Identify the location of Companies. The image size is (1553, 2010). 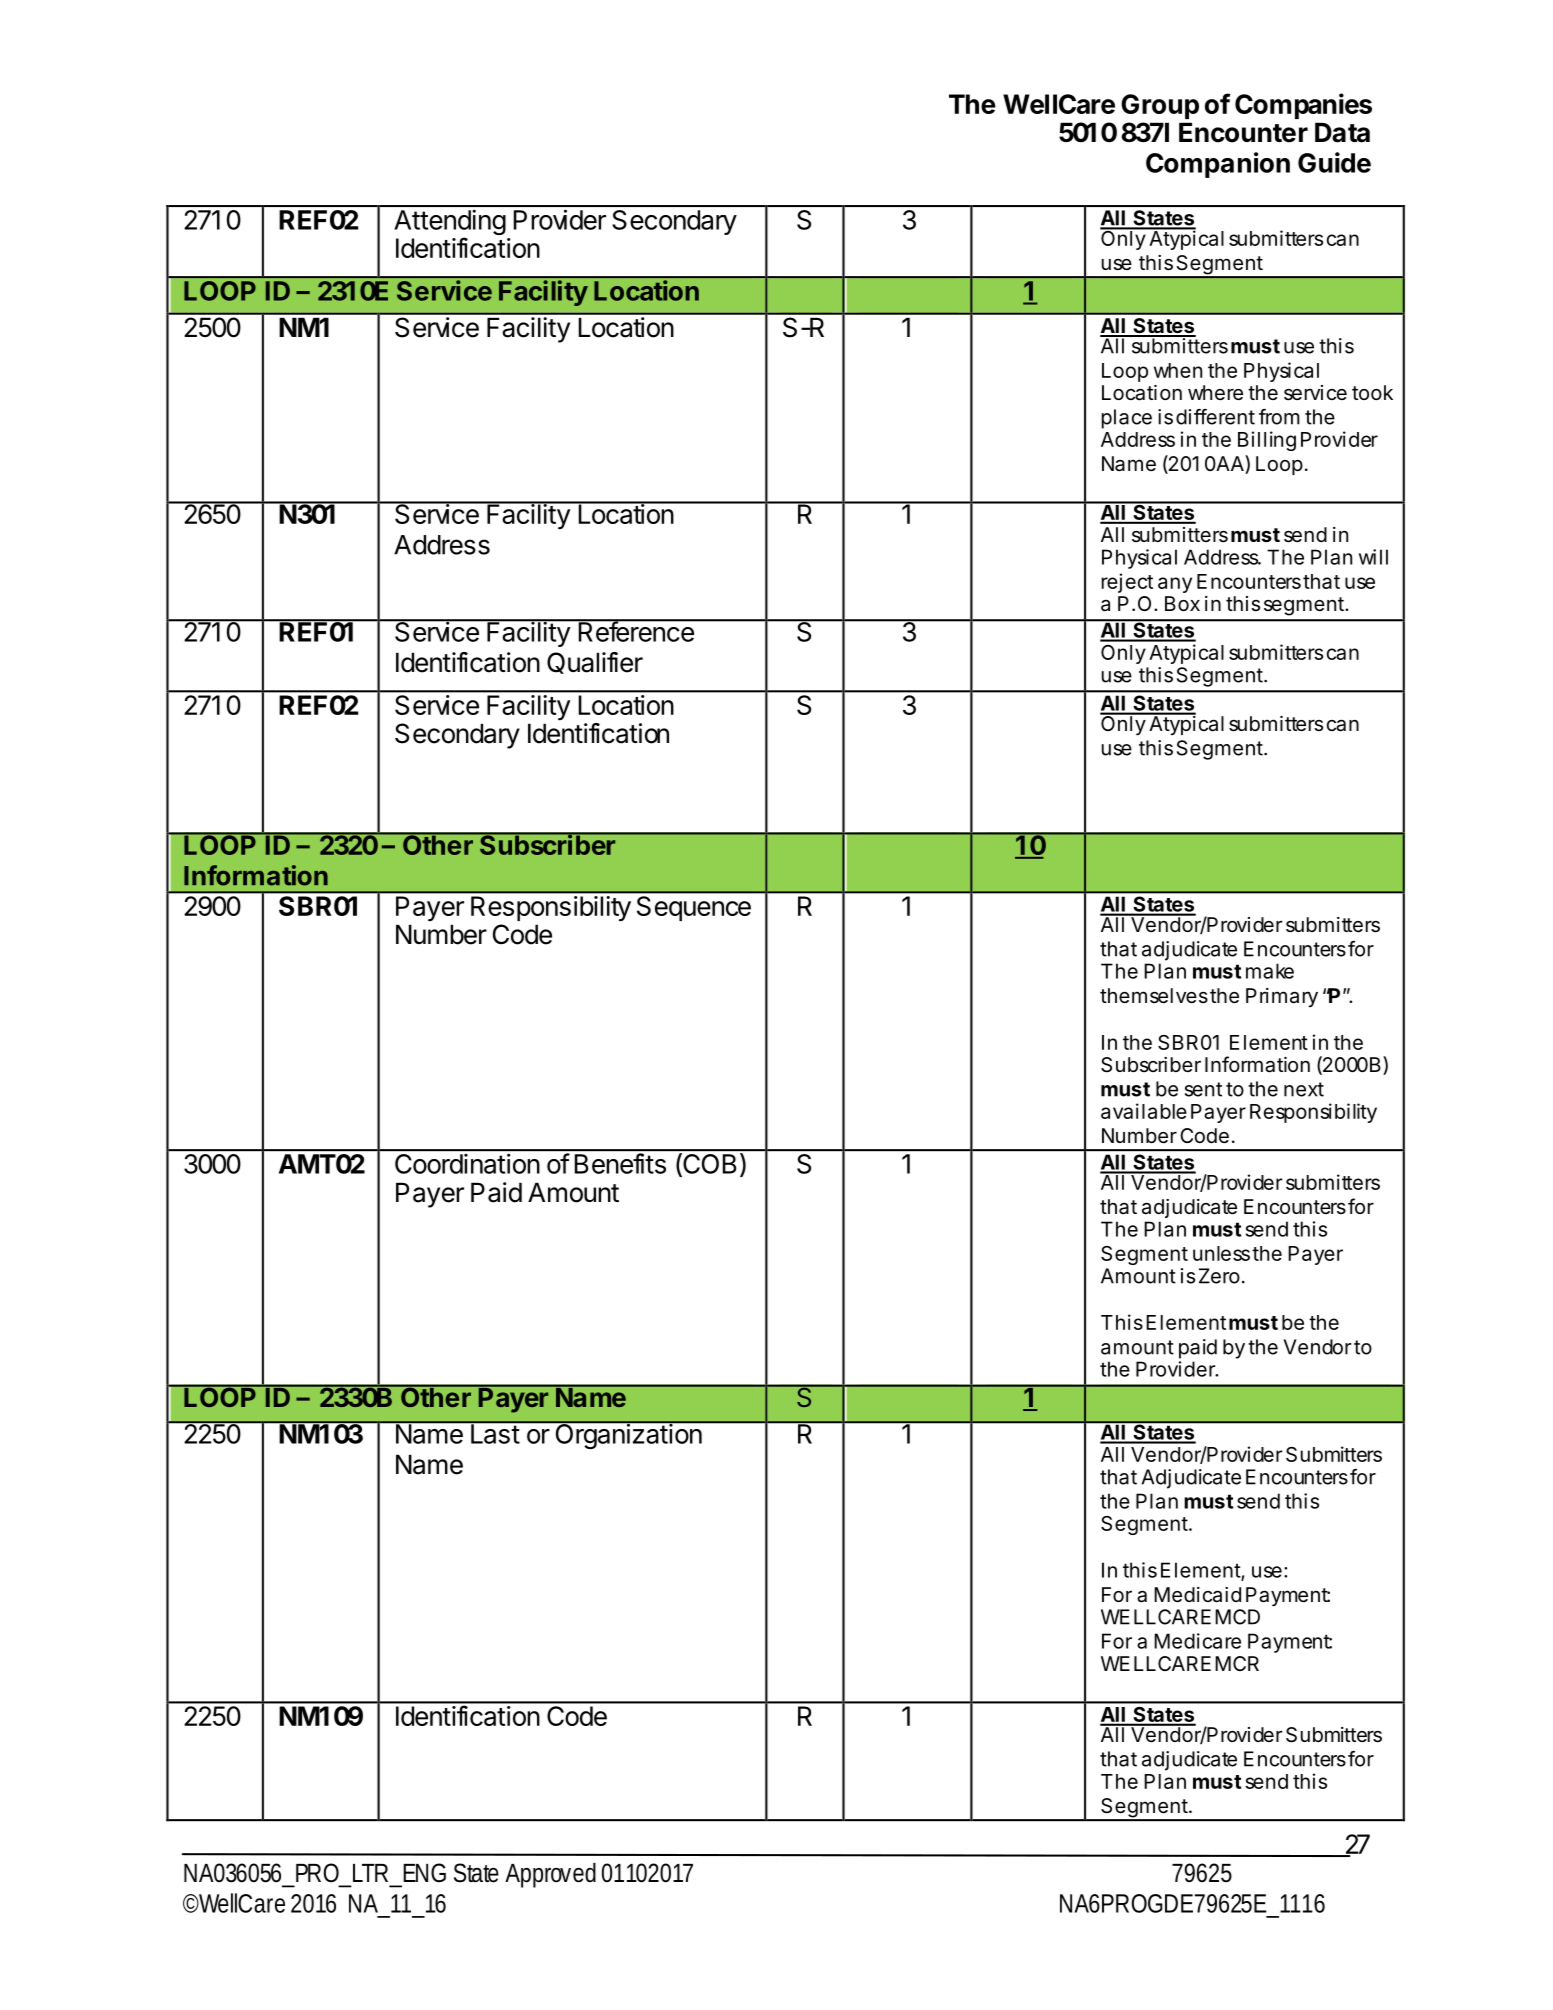
(1303, 106).
